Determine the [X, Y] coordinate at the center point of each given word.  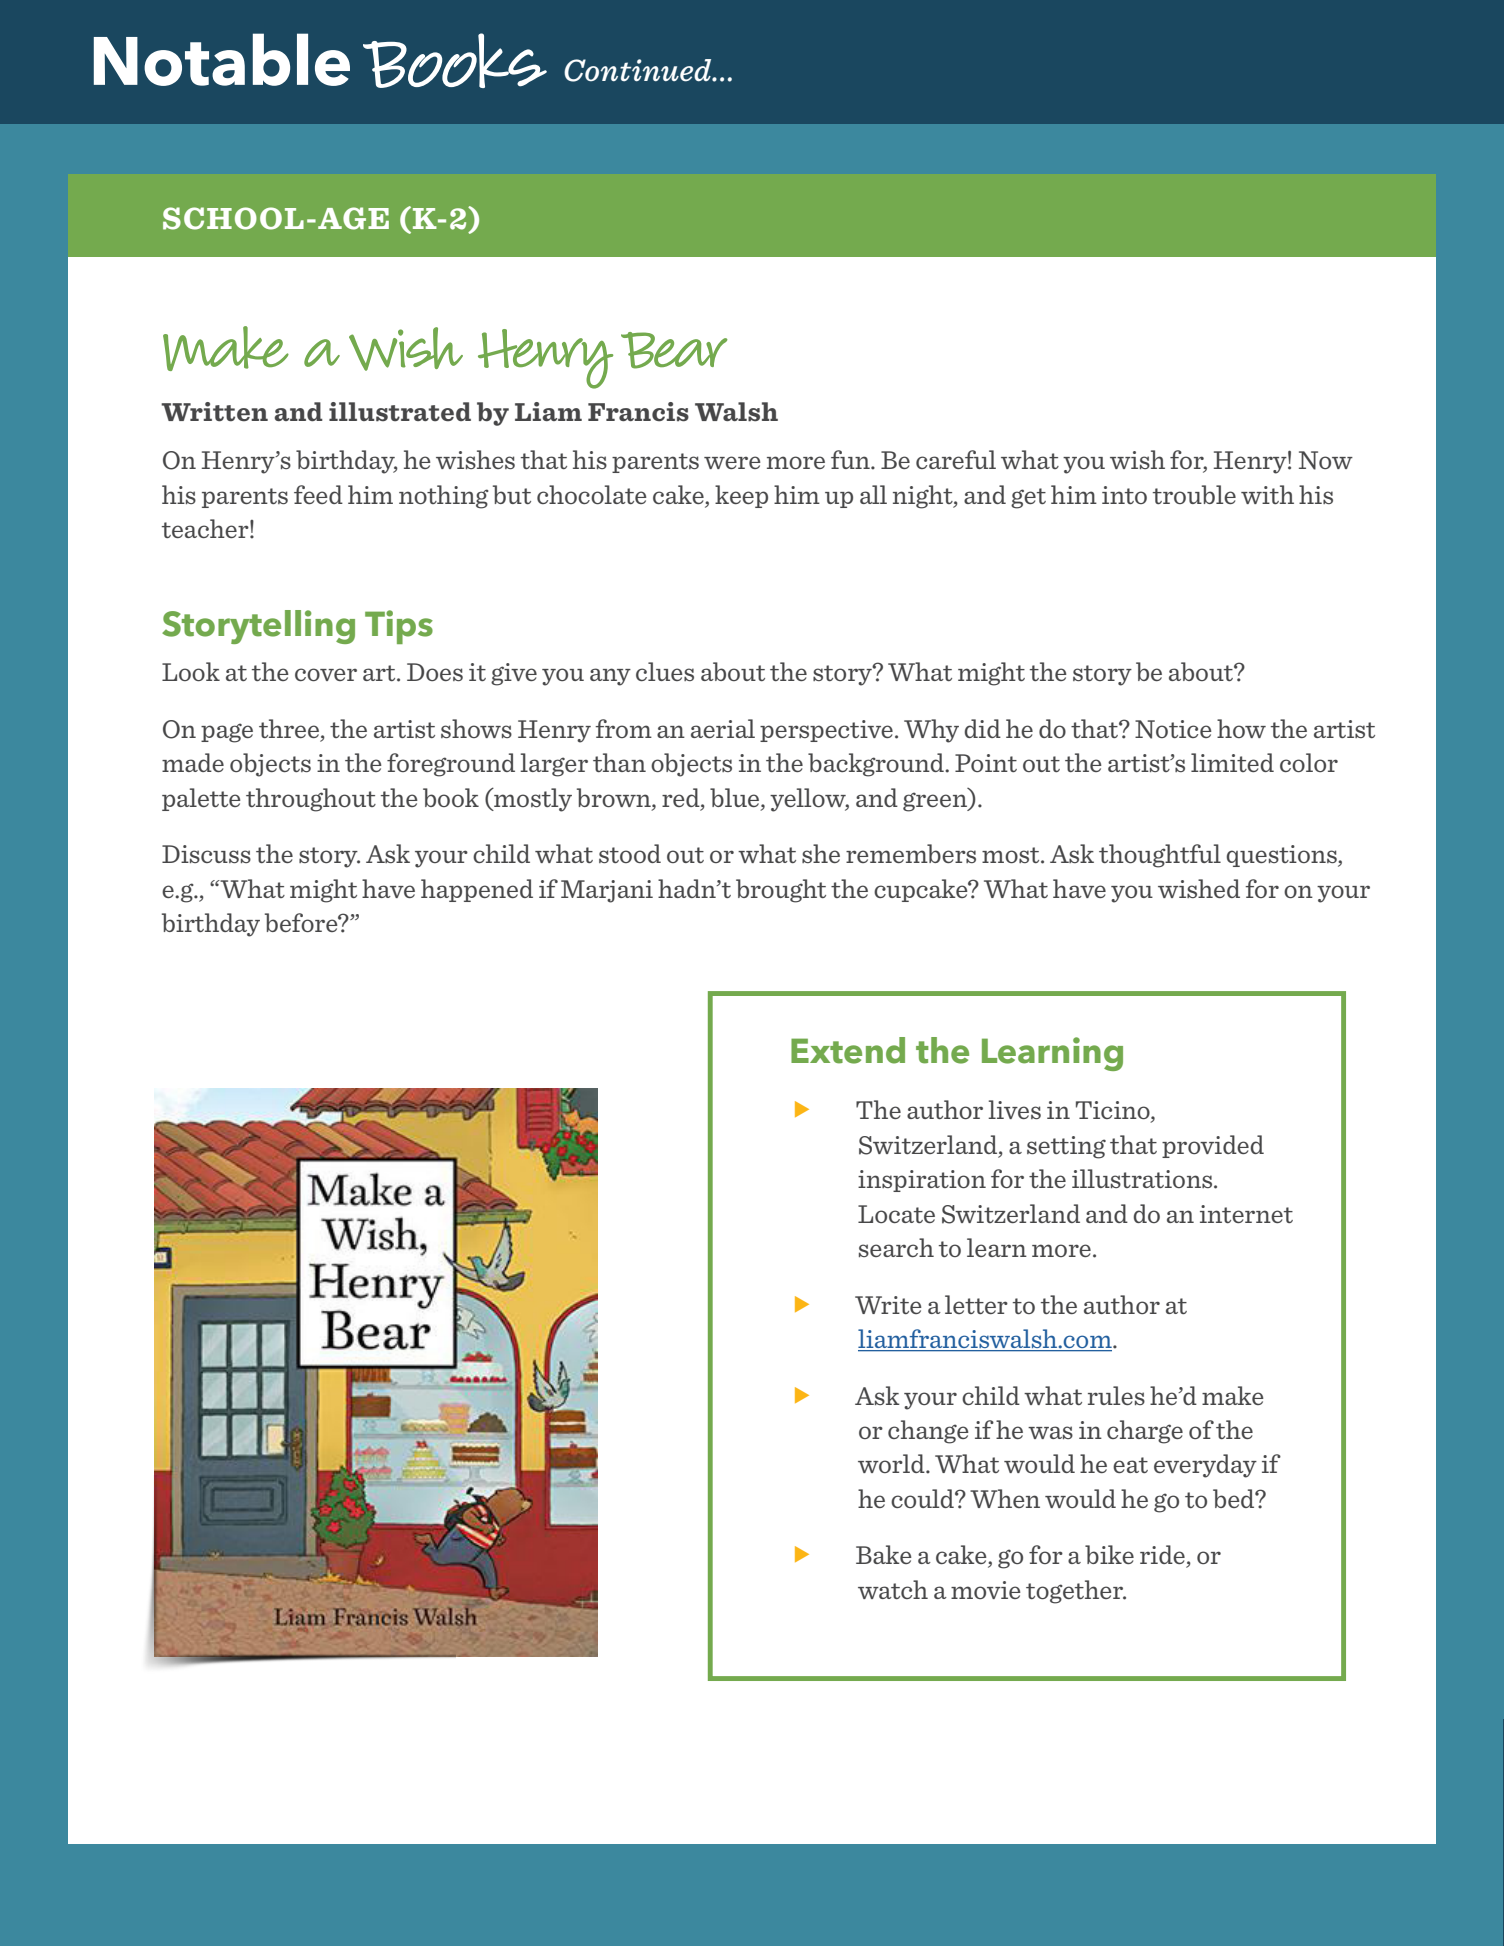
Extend [848, 1050]
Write [888, 1305]
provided [1213, 1146]
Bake [884, 1554]
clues [665, 671]
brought [781, 891]
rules [1116, 1395]
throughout [311, 800]
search [896, 1247]
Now [1326, 460]
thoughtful [1160, 856]
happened [477, 890]
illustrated [400, 412]
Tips [399, 627]
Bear [674, 350]
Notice [1173, 729]
